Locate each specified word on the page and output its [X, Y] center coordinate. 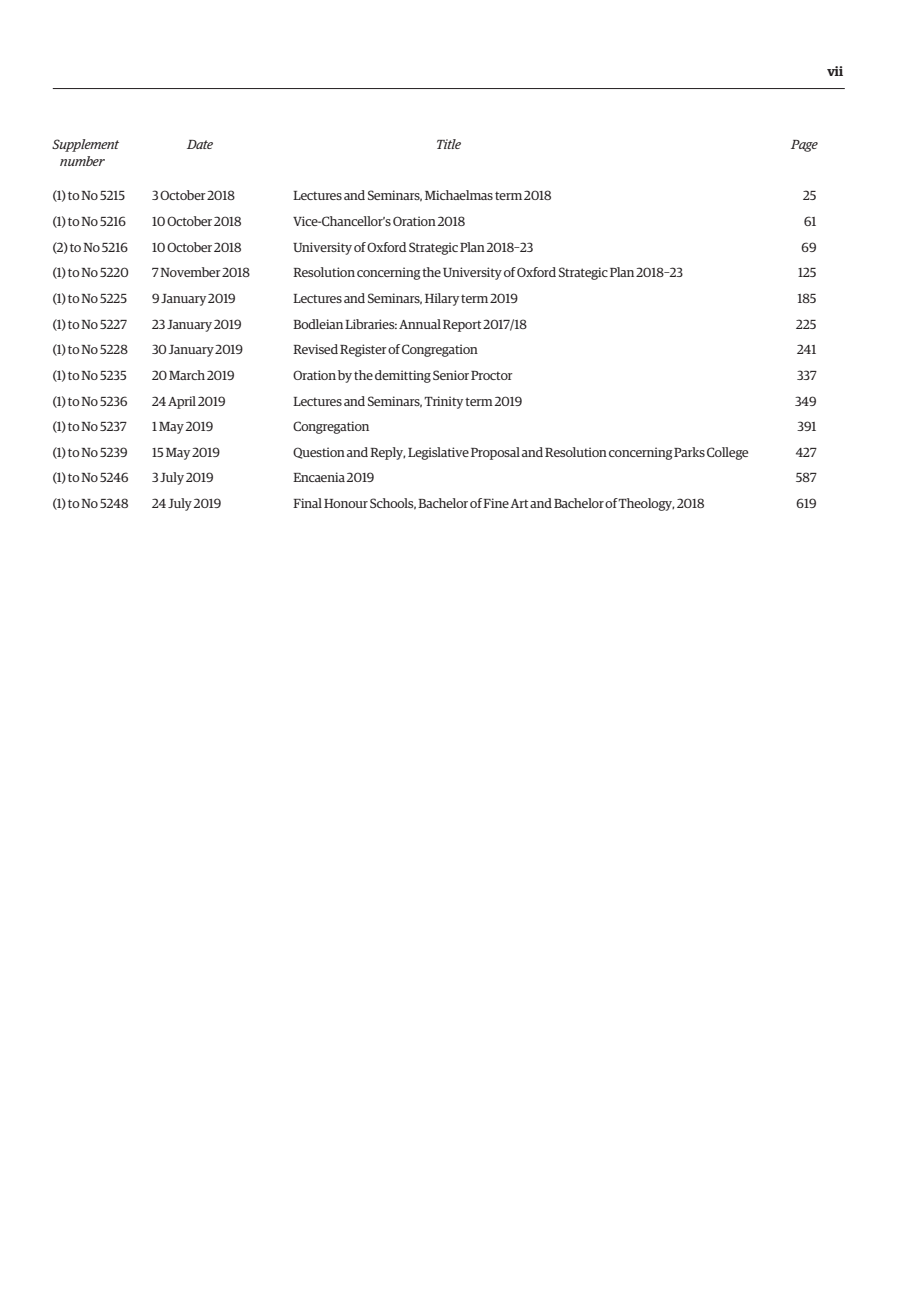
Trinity [443, 402]
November [190, 272]
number [82, 161]
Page [804, 146]
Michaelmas [459, 195]
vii [835, 71]
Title [449, 144]
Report [462, 326]
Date [200, 144]
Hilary [442, 299]
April [182, 402]
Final [307, 503]
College [727, 453]
